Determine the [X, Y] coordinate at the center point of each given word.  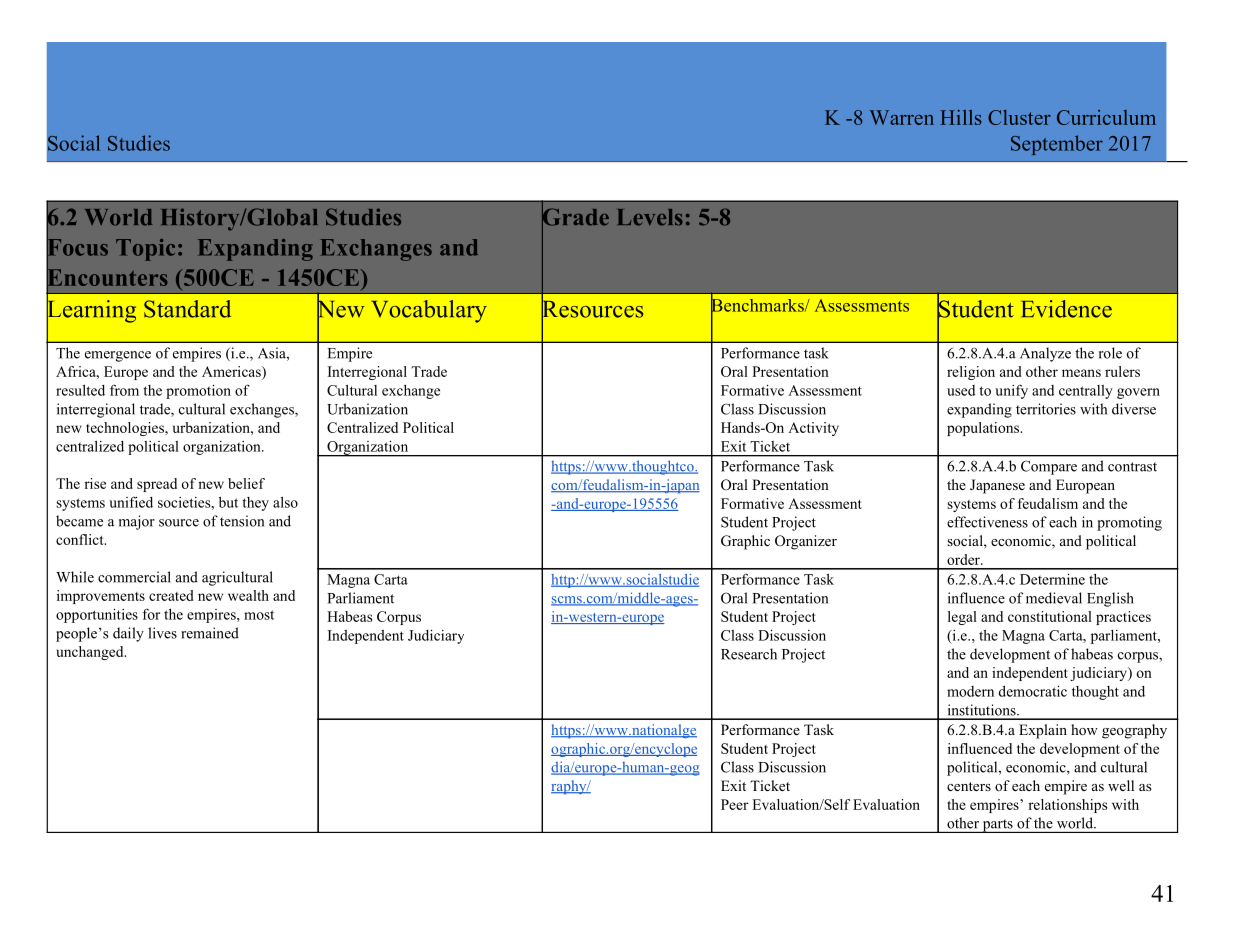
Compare [1049, 467]
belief [246, 483]
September [1057, 145]
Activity [813, 429]
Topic [145, 250]
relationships [1067, 806]
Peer [734, 804]
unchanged [91, 653]
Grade [575, 217]
